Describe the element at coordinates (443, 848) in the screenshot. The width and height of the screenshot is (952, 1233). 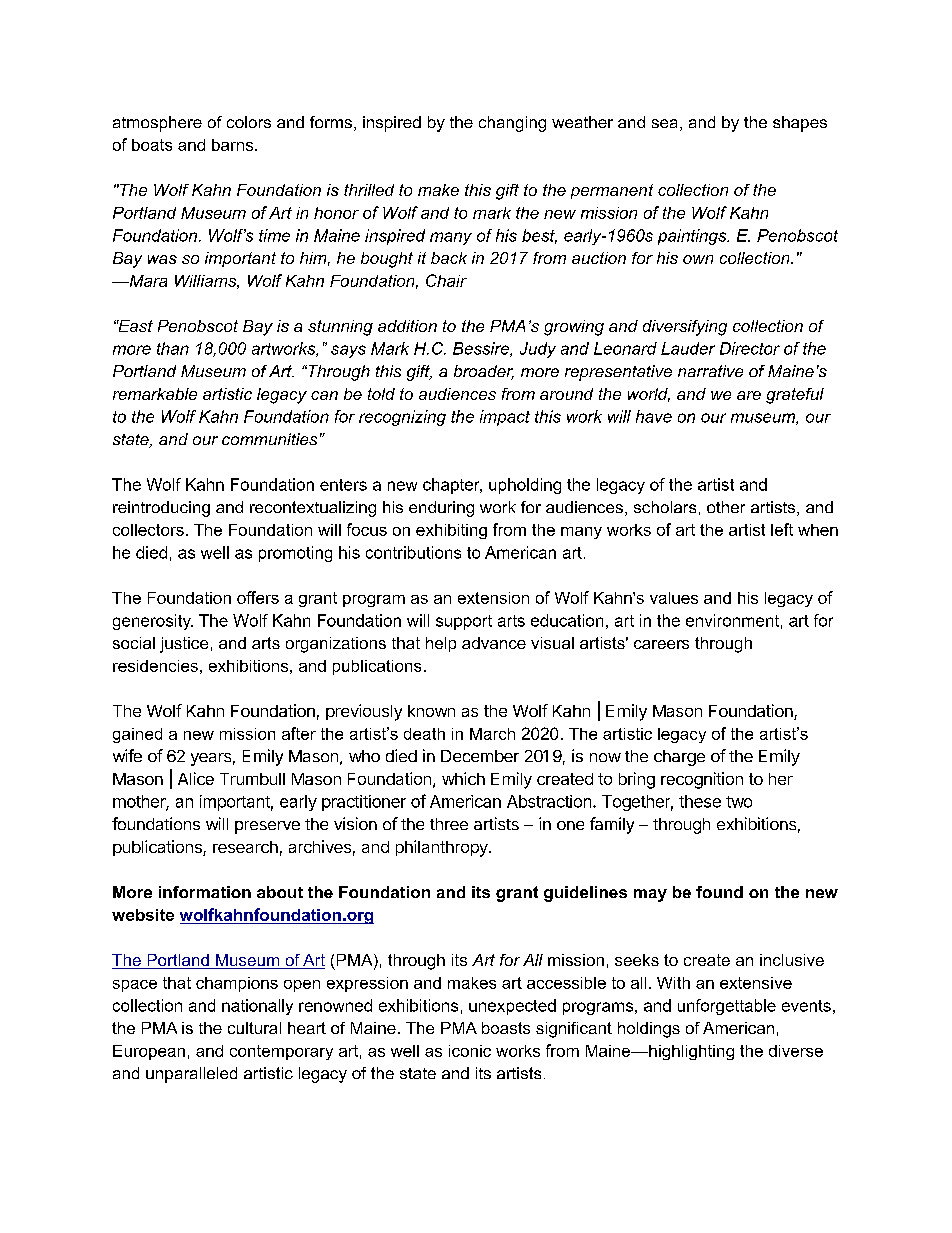
I see `philanthropy` at that location.
